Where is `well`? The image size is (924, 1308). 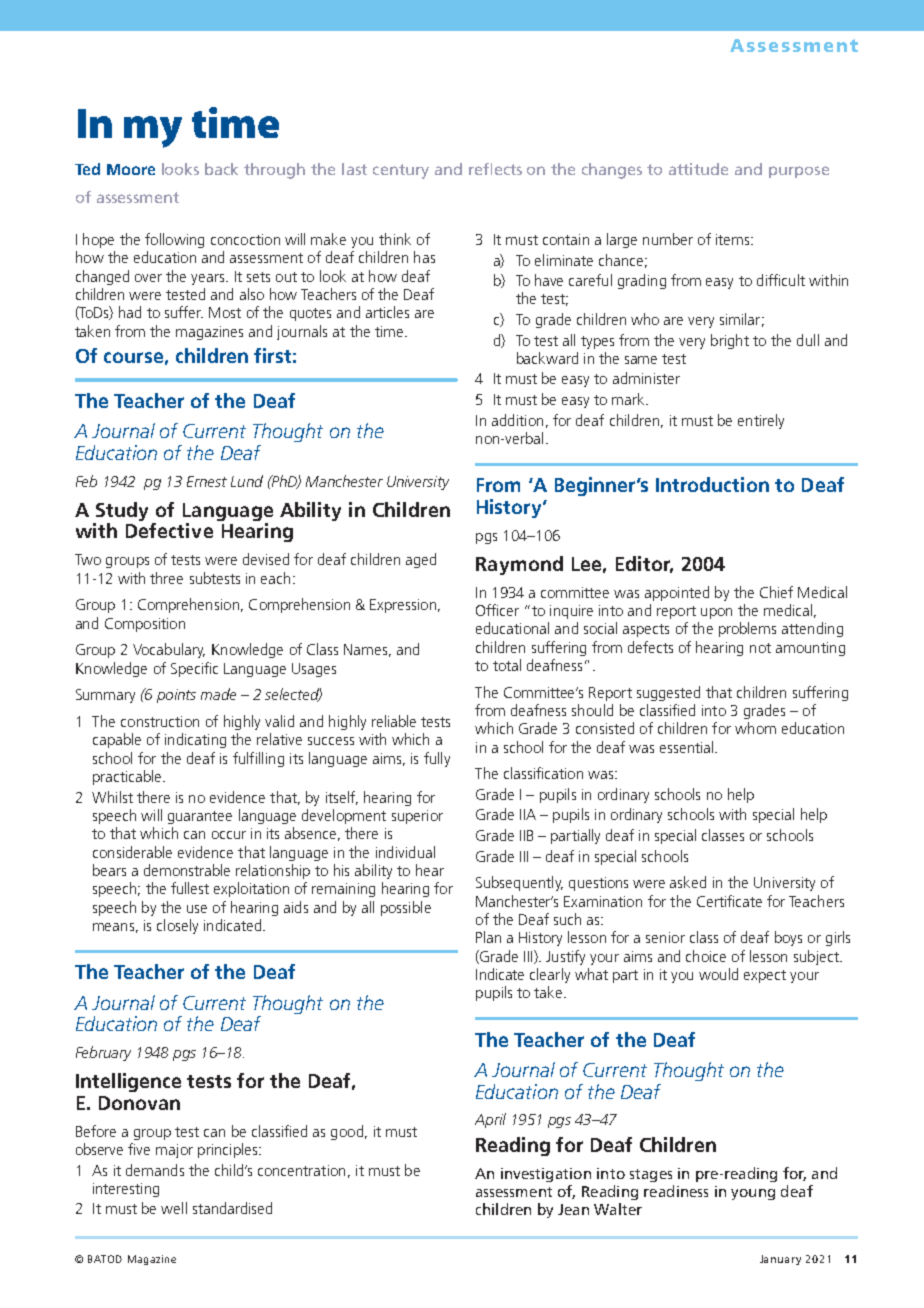 well is located at coordinates (174, 1208).
